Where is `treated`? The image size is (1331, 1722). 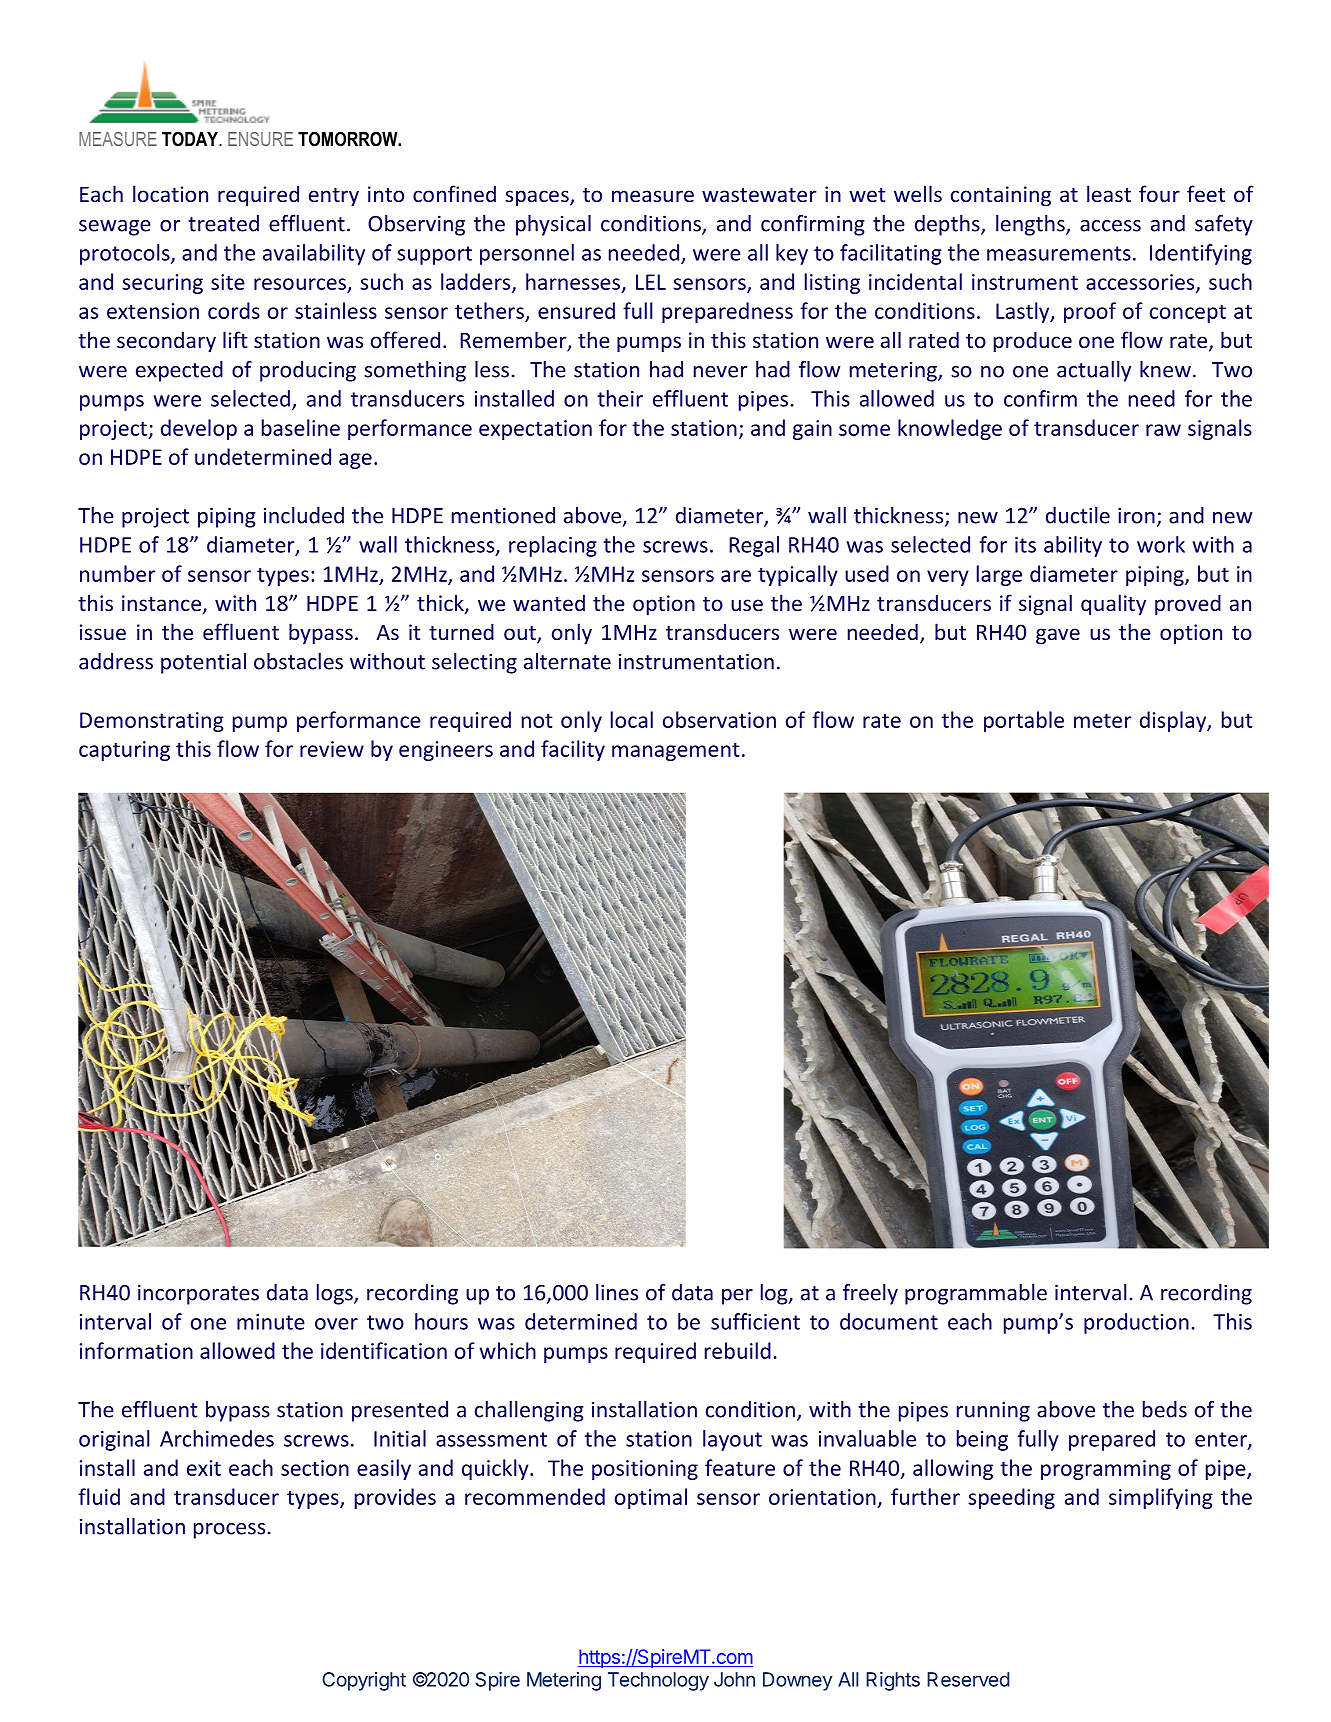
treated is located at coordinates (223, 223).
